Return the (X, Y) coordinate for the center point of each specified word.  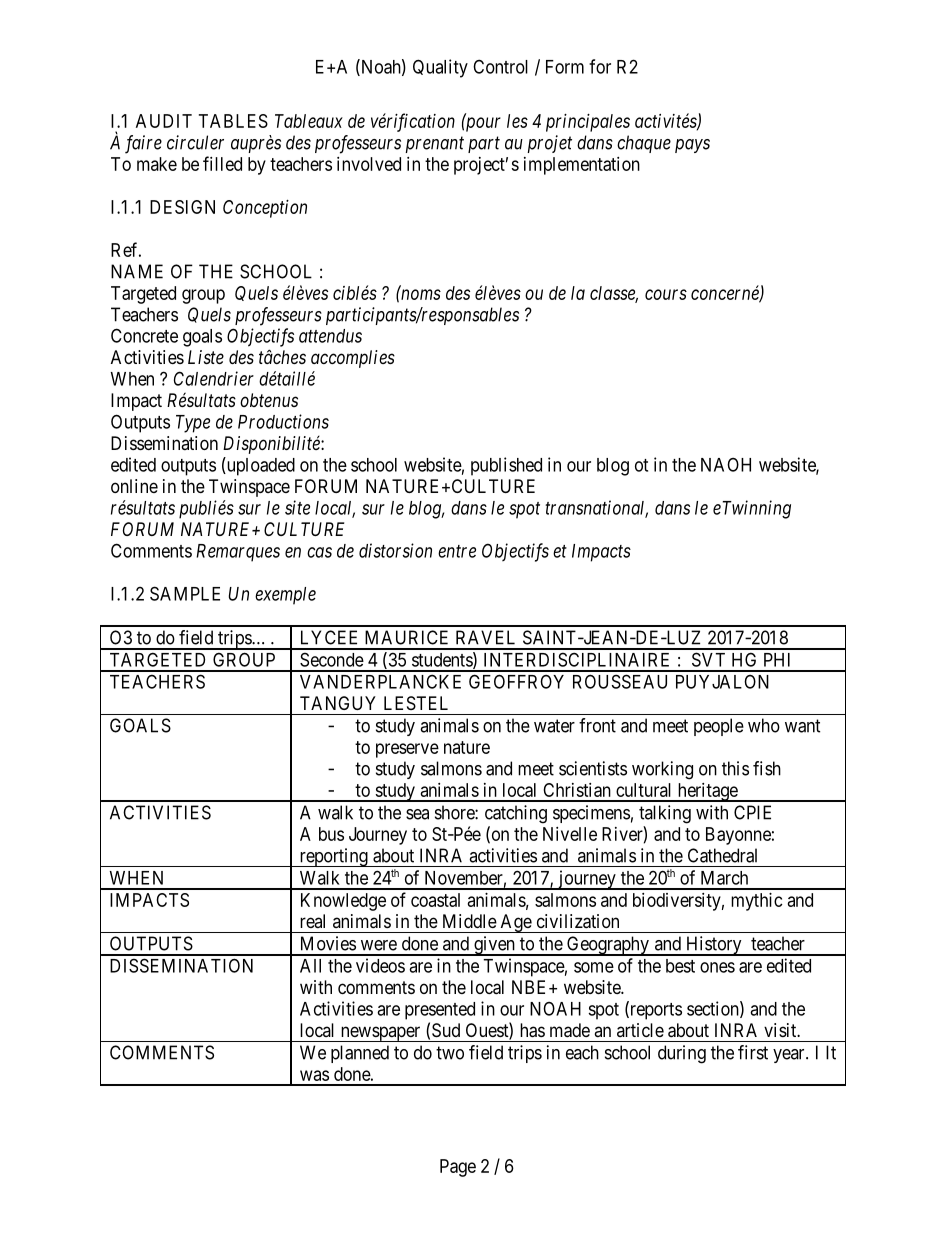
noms (420, 294)
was (314, 1075)
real (312, 921)
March (724, 878)
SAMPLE (185, 593)
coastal (435, 900)
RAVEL (485, 637)
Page (458, 1168)
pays (692, 146)
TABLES (233, 121)
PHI (777, 660)
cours (666, 294)
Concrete (144, 335)
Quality (440, 68)
